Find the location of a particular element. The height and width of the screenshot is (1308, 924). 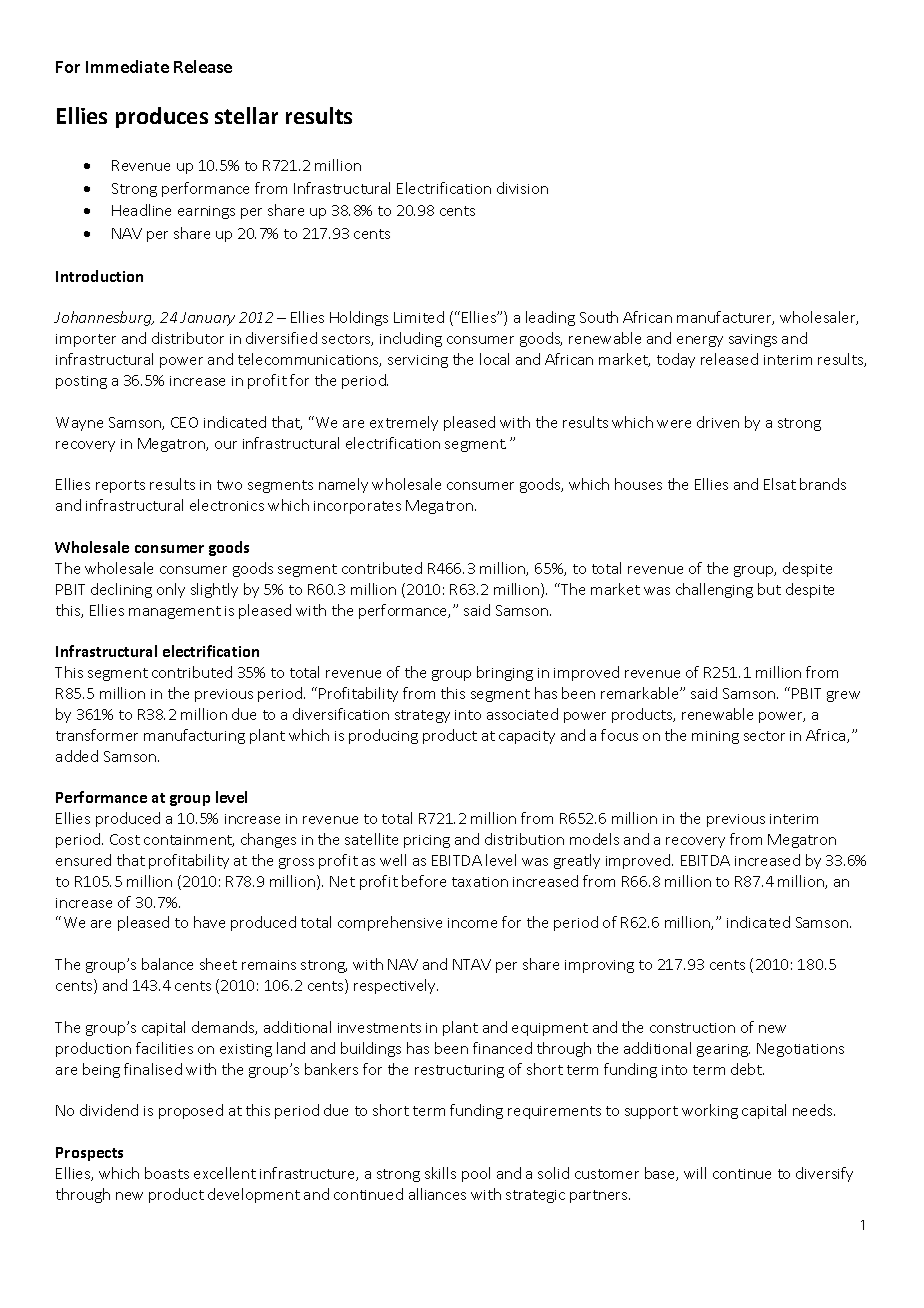

bringing is located at coordinates (505, 673).
